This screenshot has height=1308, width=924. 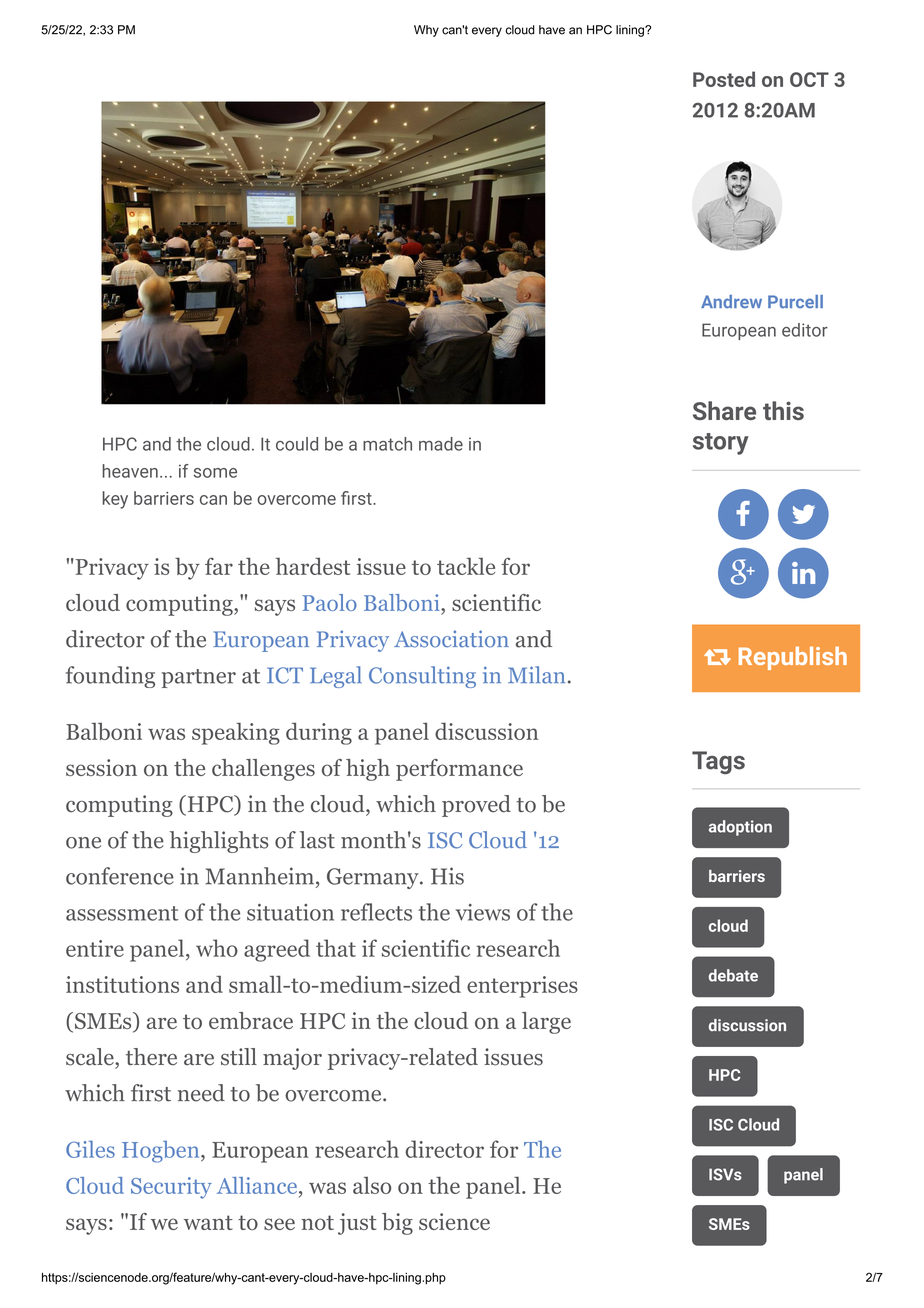 I want to click on adoption, so click(x=740, y=828).
